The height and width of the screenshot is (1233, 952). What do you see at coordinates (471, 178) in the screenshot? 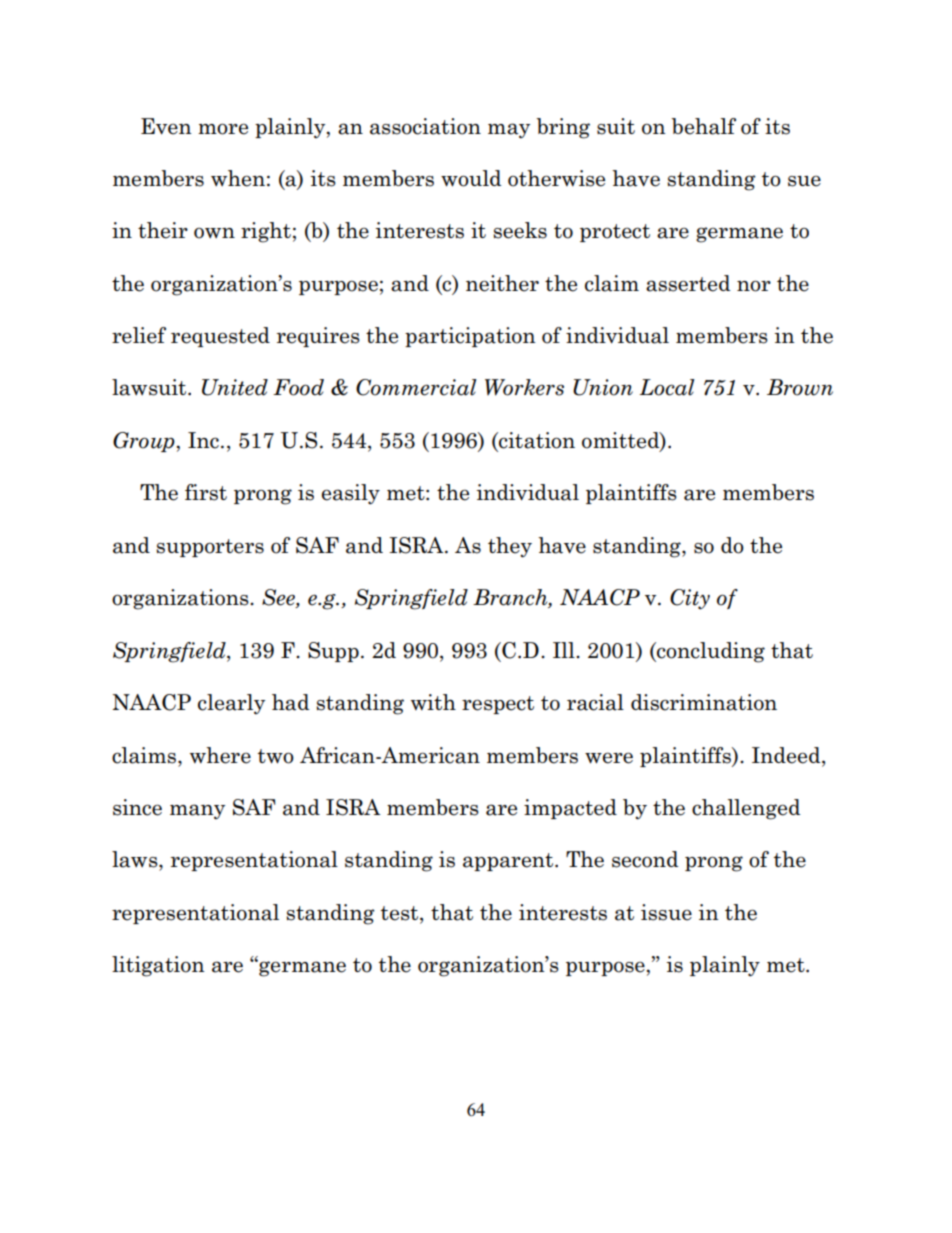
I see `would` at bounding box center [471, 178].
